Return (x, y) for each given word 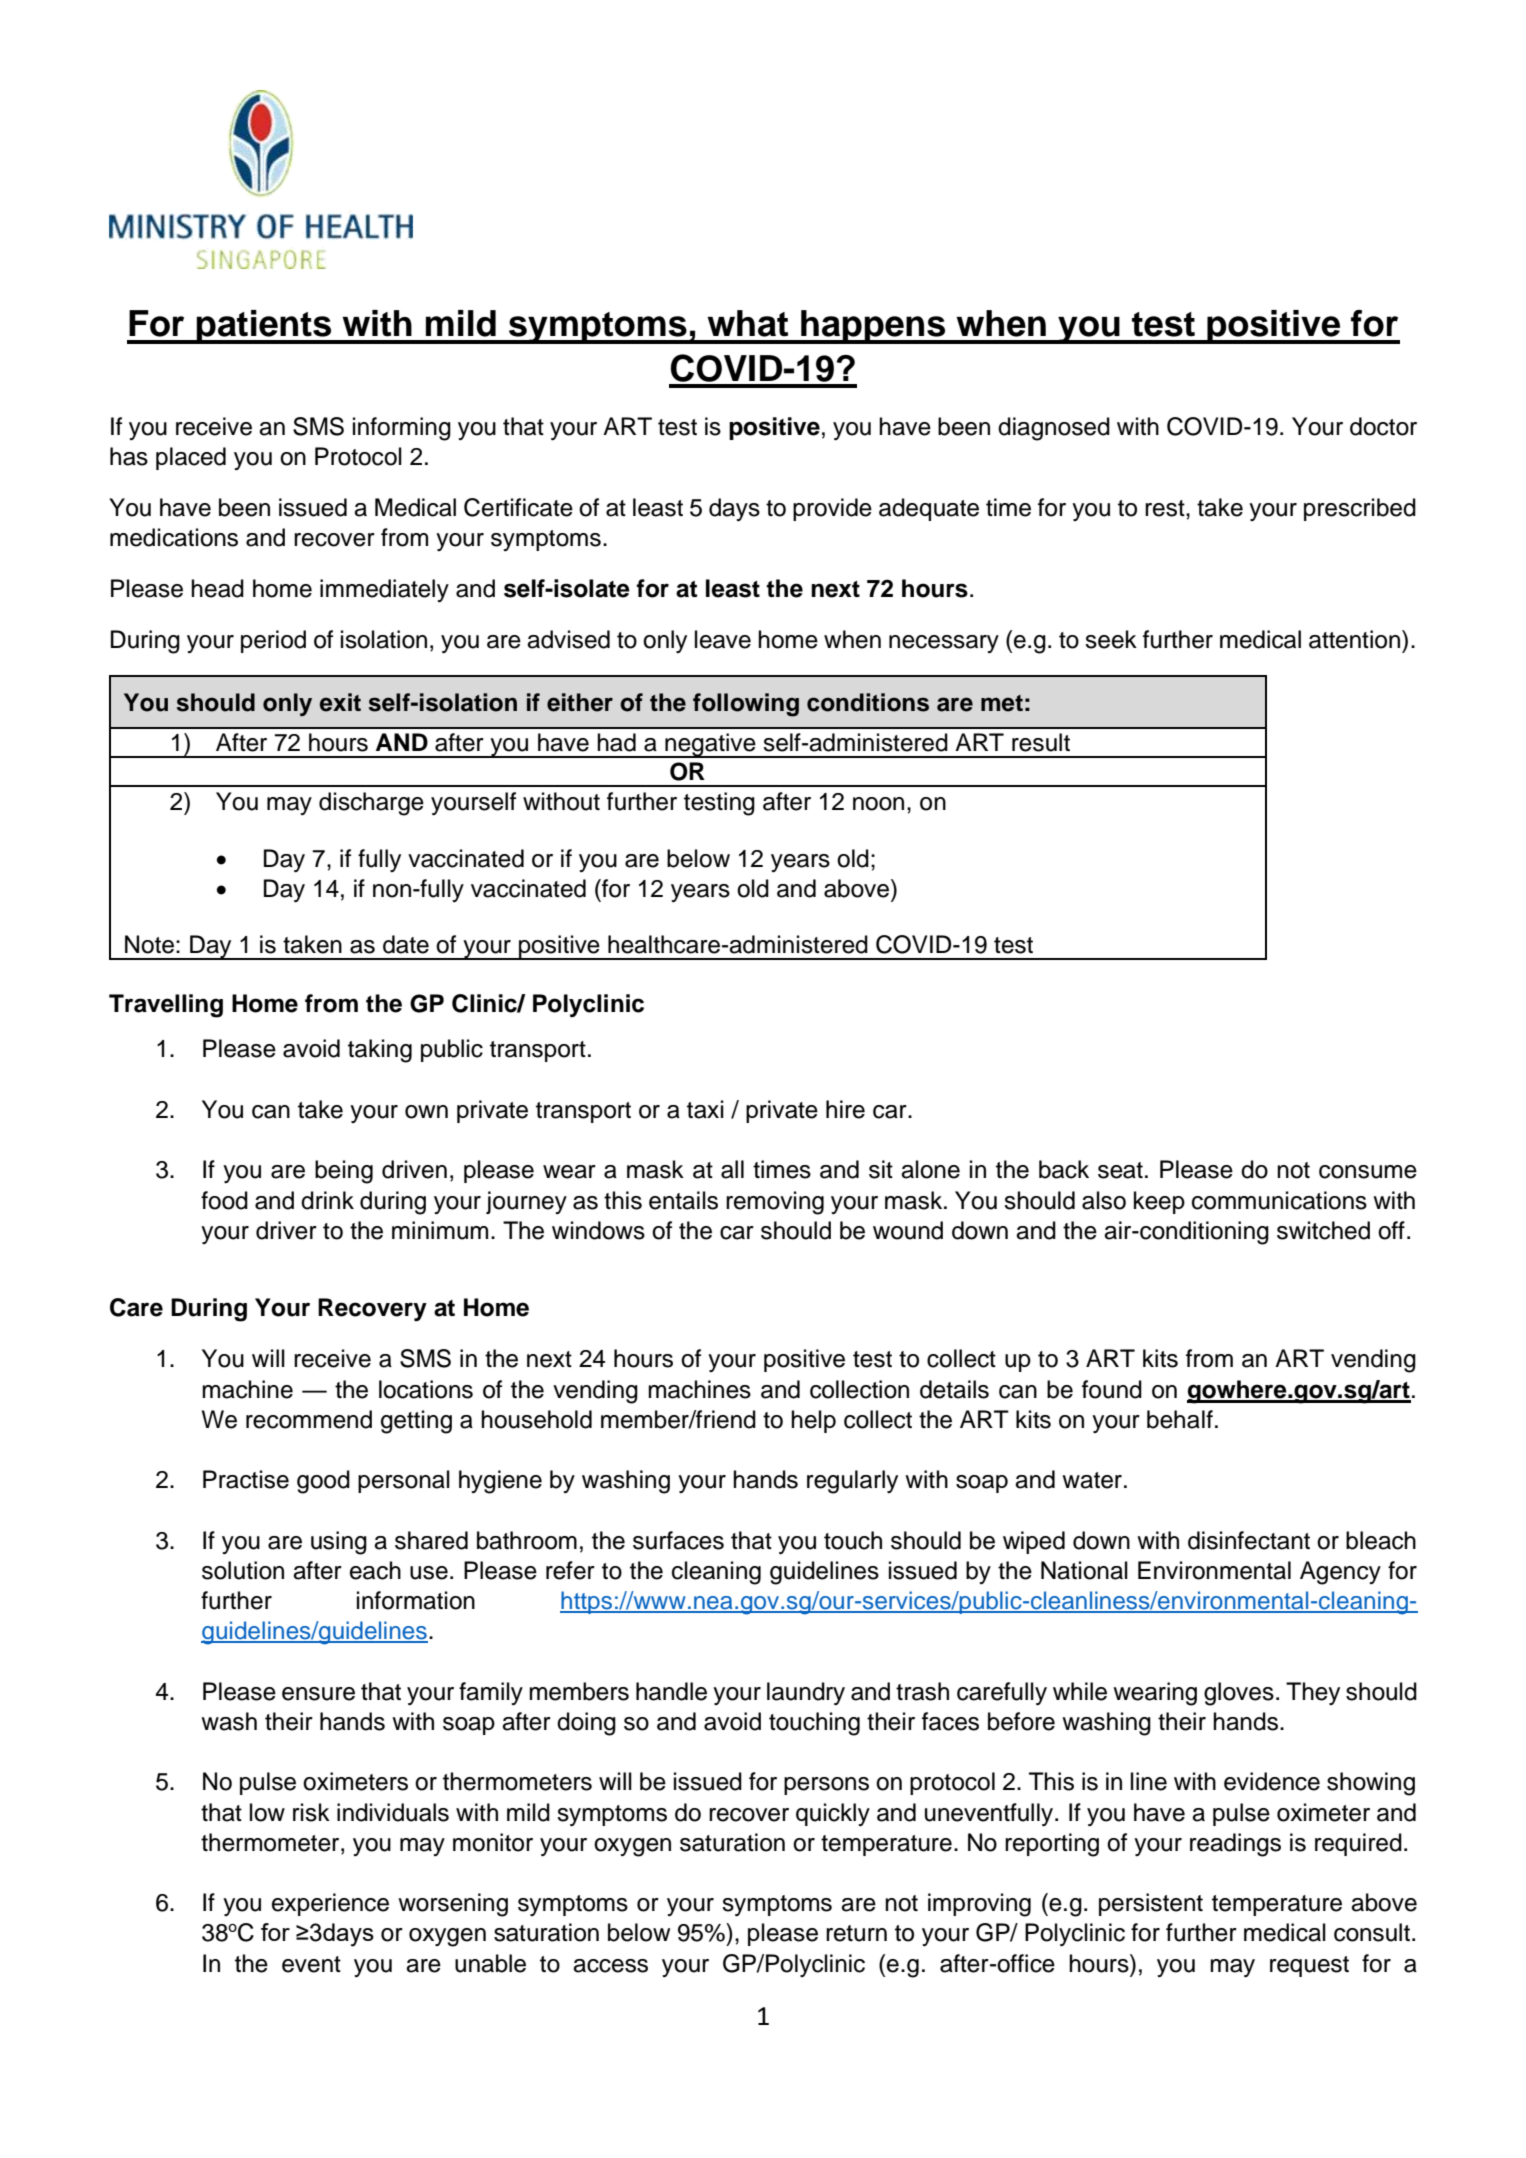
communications (1279, 1200)
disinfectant (1249, 1540)
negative (710, 745)
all (732, 1169)
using (339, 1543)
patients (264, 327)
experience (330, 1904)
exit (340, 702)
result (1041, 742)
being (344, 1172)
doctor (1383, 426)
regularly (852, 1482)
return (856, 1933)
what (747, 323)
